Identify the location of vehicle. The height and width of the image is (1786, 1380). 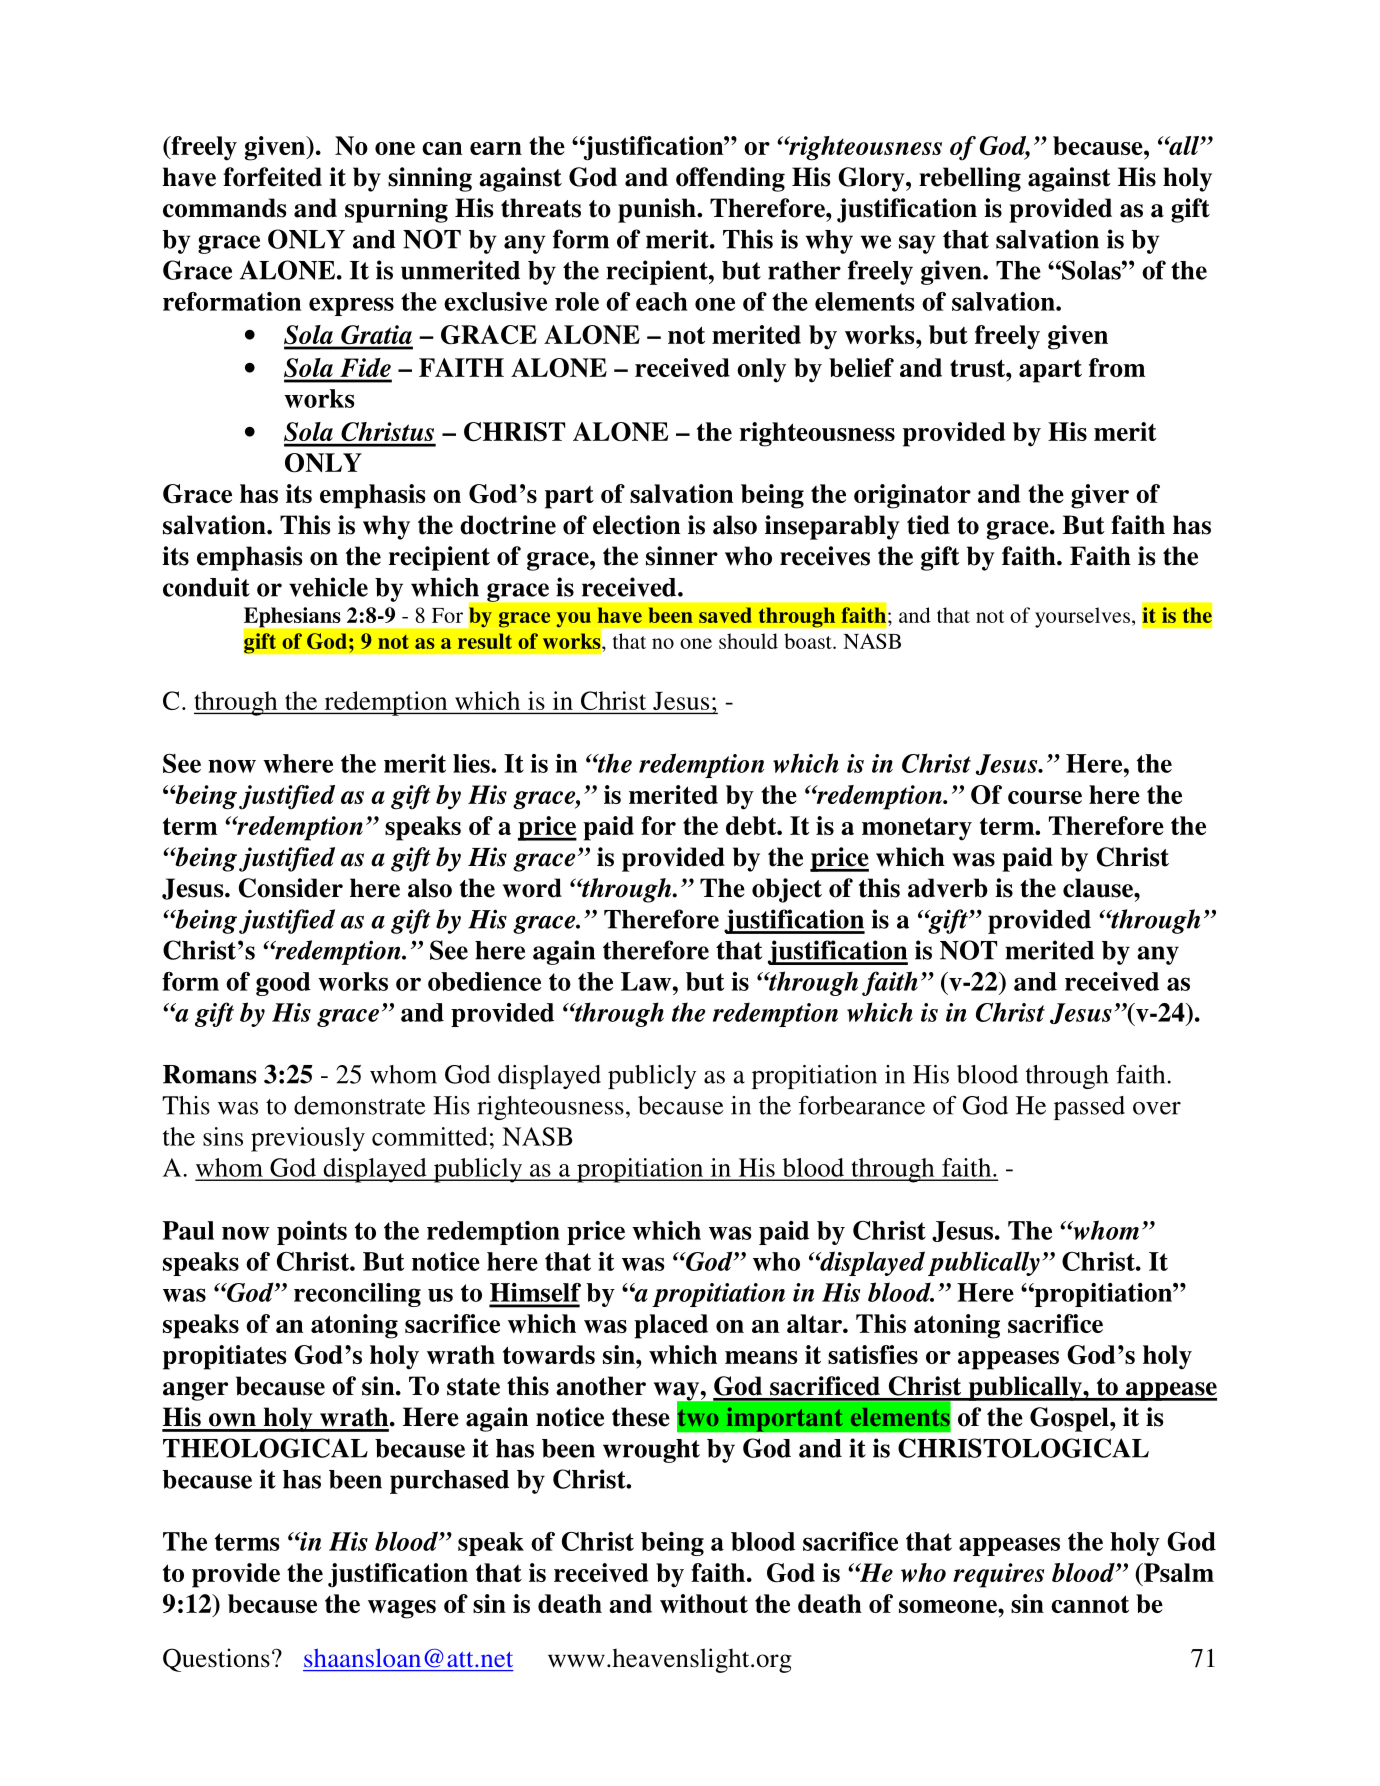
(328, 587).
